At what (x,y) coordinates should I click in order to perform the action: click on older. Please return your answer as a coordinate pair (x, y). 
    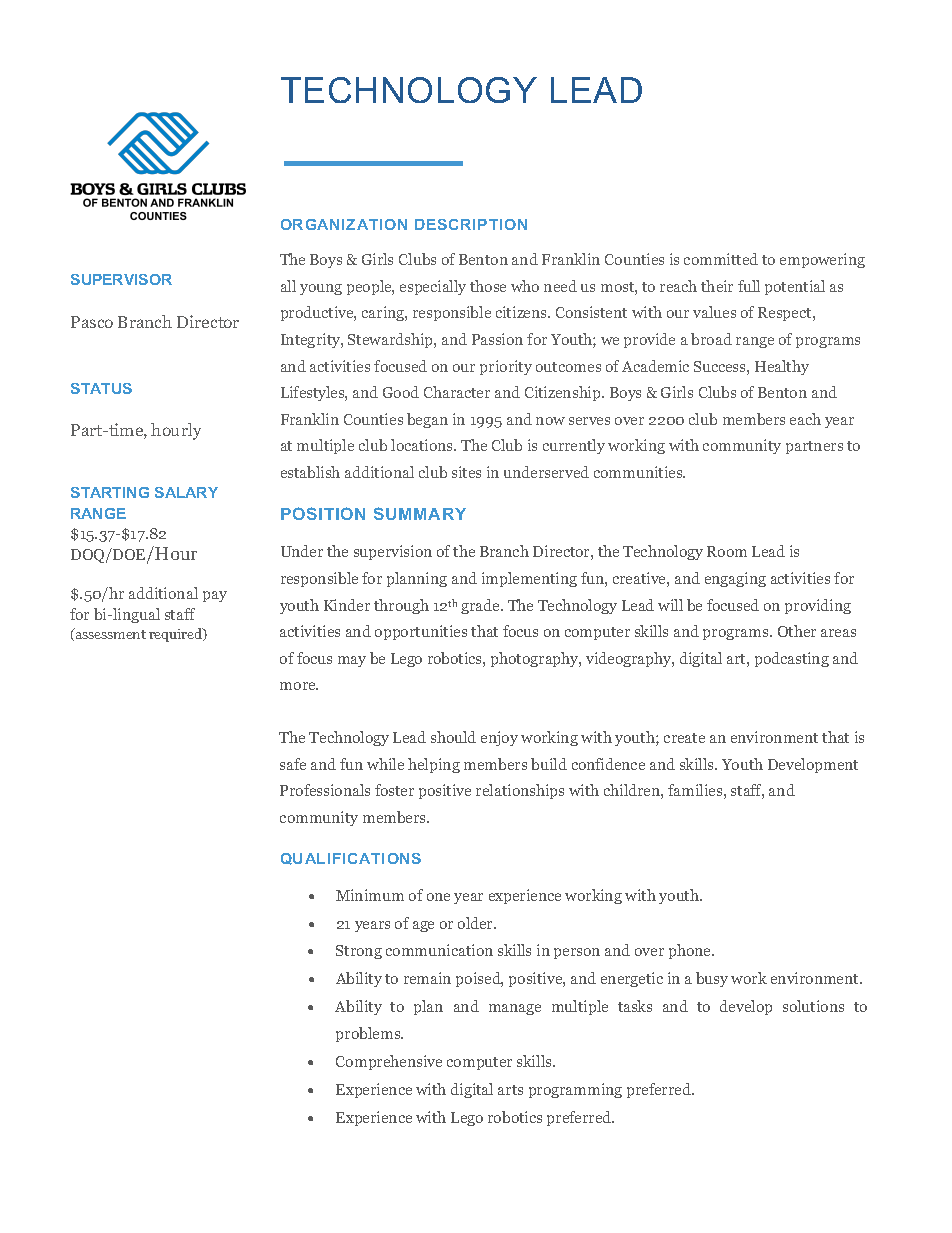
    Looking at the image, I should click on (477, 923).
